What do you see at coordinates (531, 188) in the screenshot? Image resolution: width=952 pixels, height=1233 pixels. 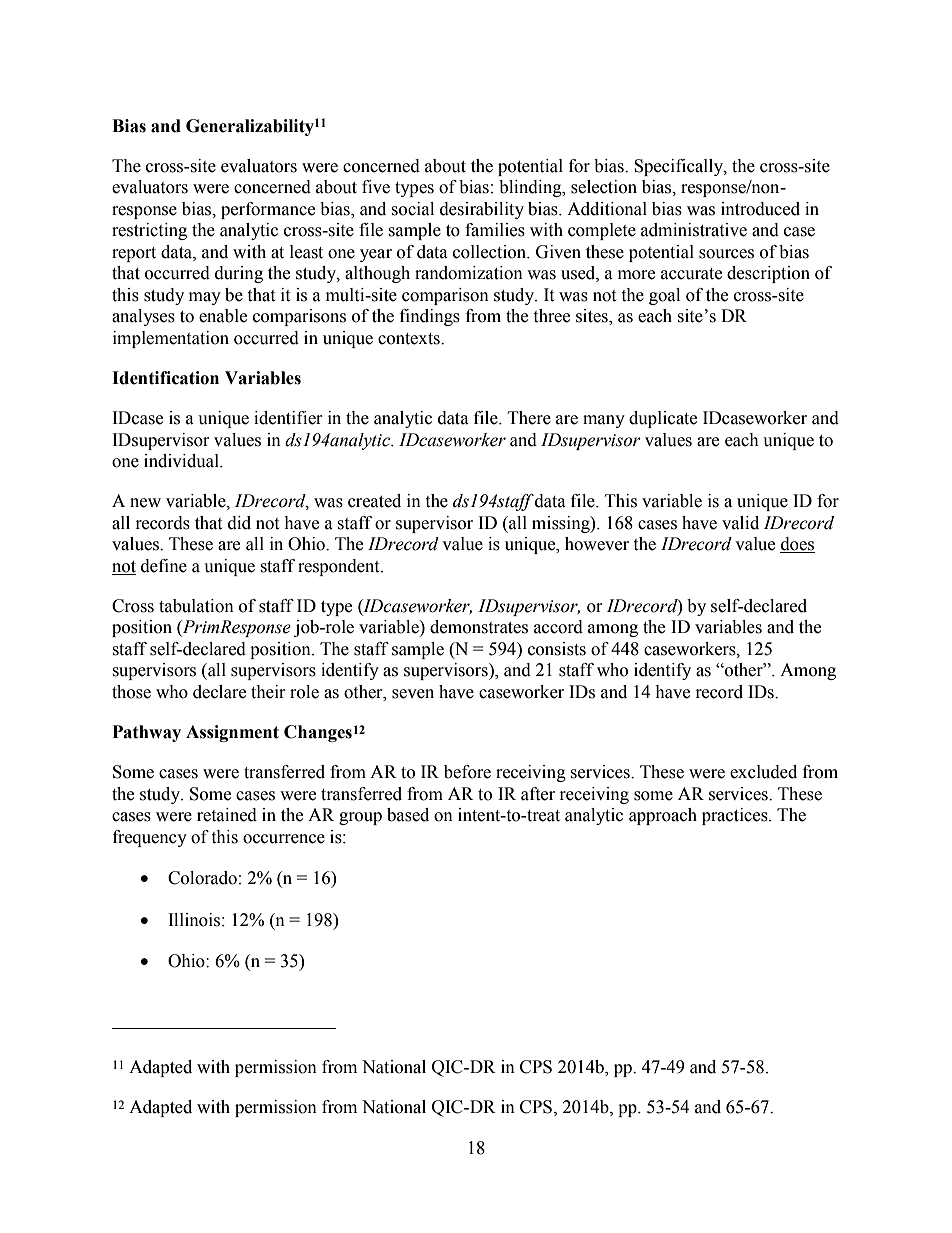 I see `blinding` at bounding box center [531, 188].
